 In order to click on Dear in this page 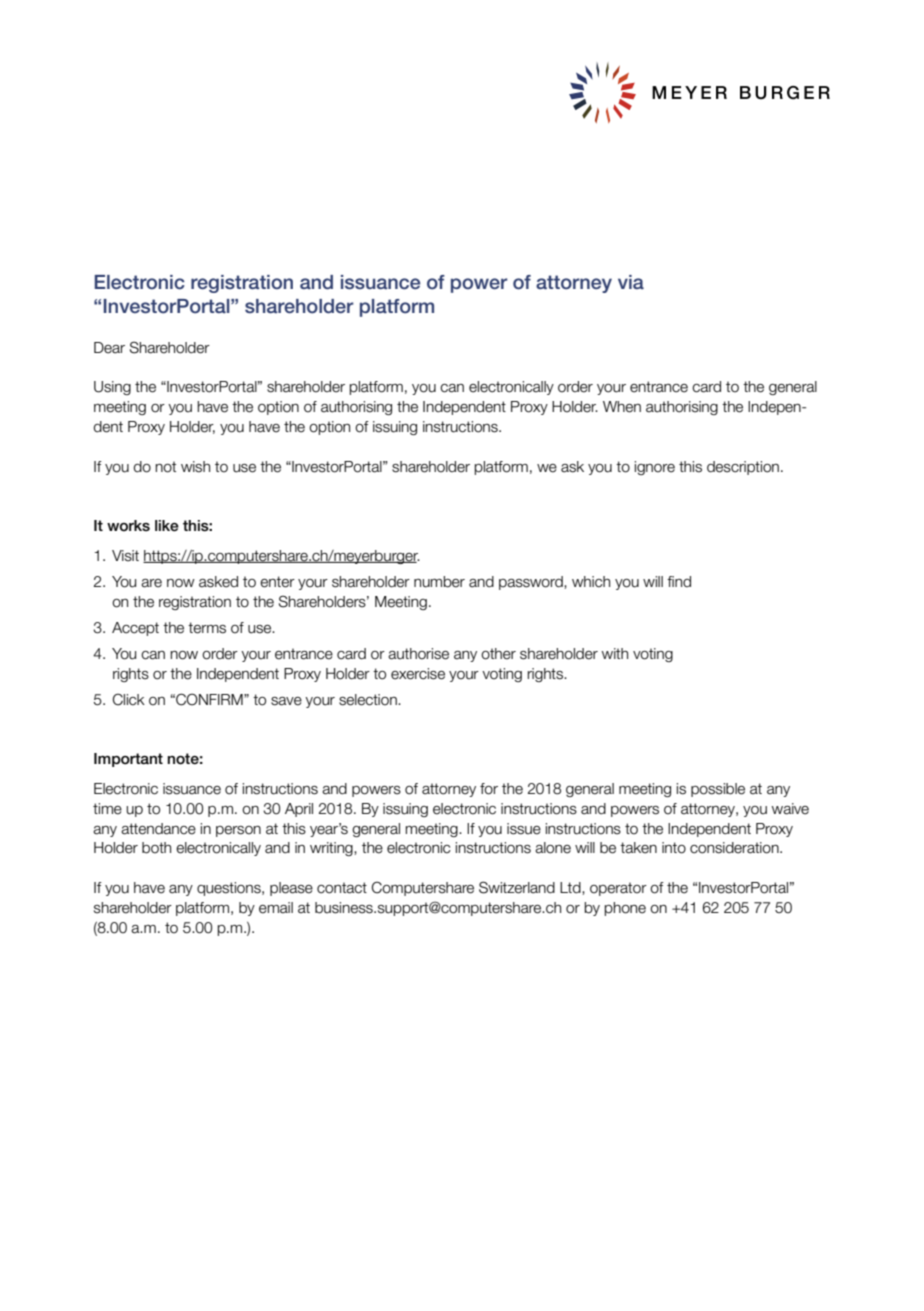, I will do `click(109, 348)`.
